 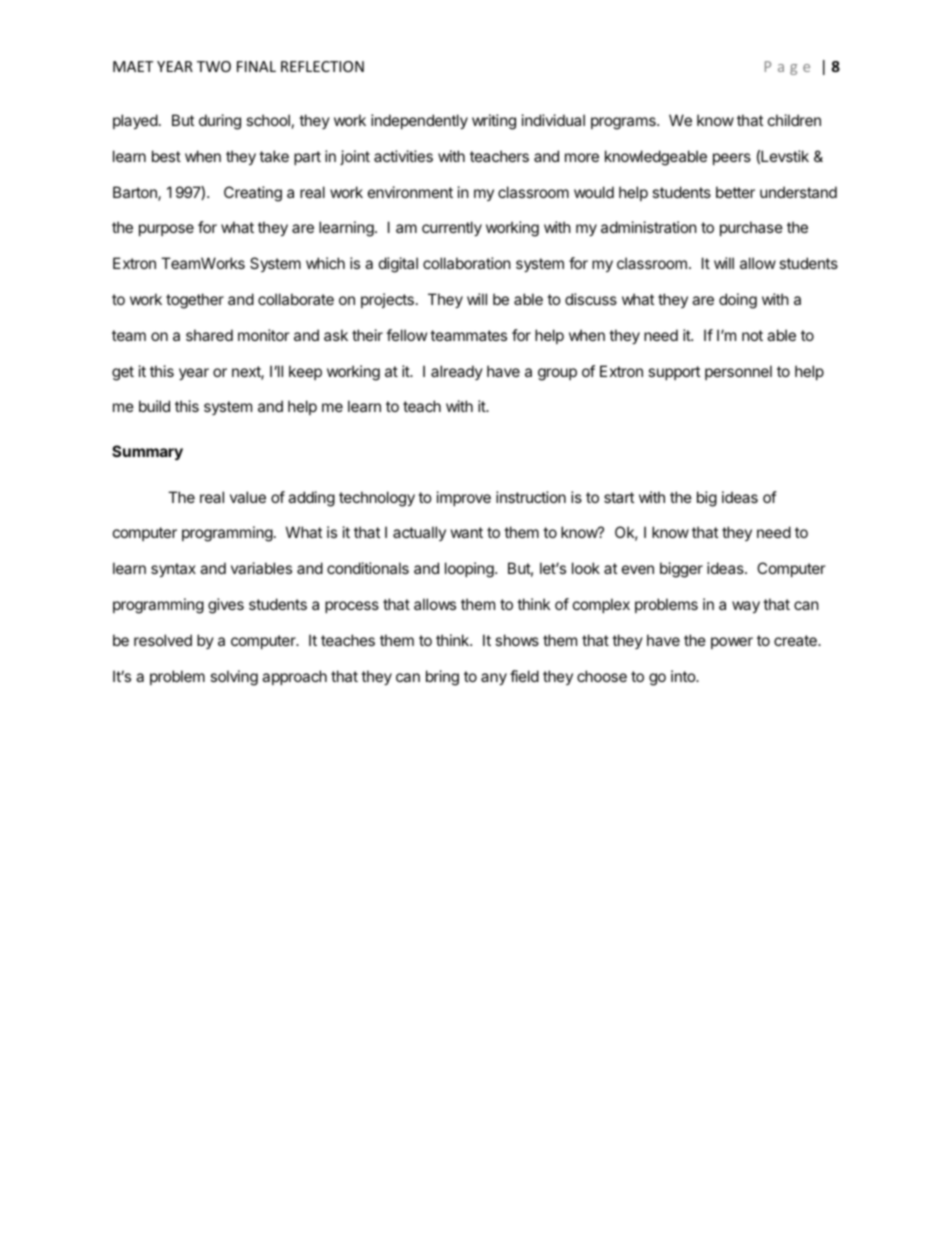 I want to click on currently, so click(x=452, y=228).
